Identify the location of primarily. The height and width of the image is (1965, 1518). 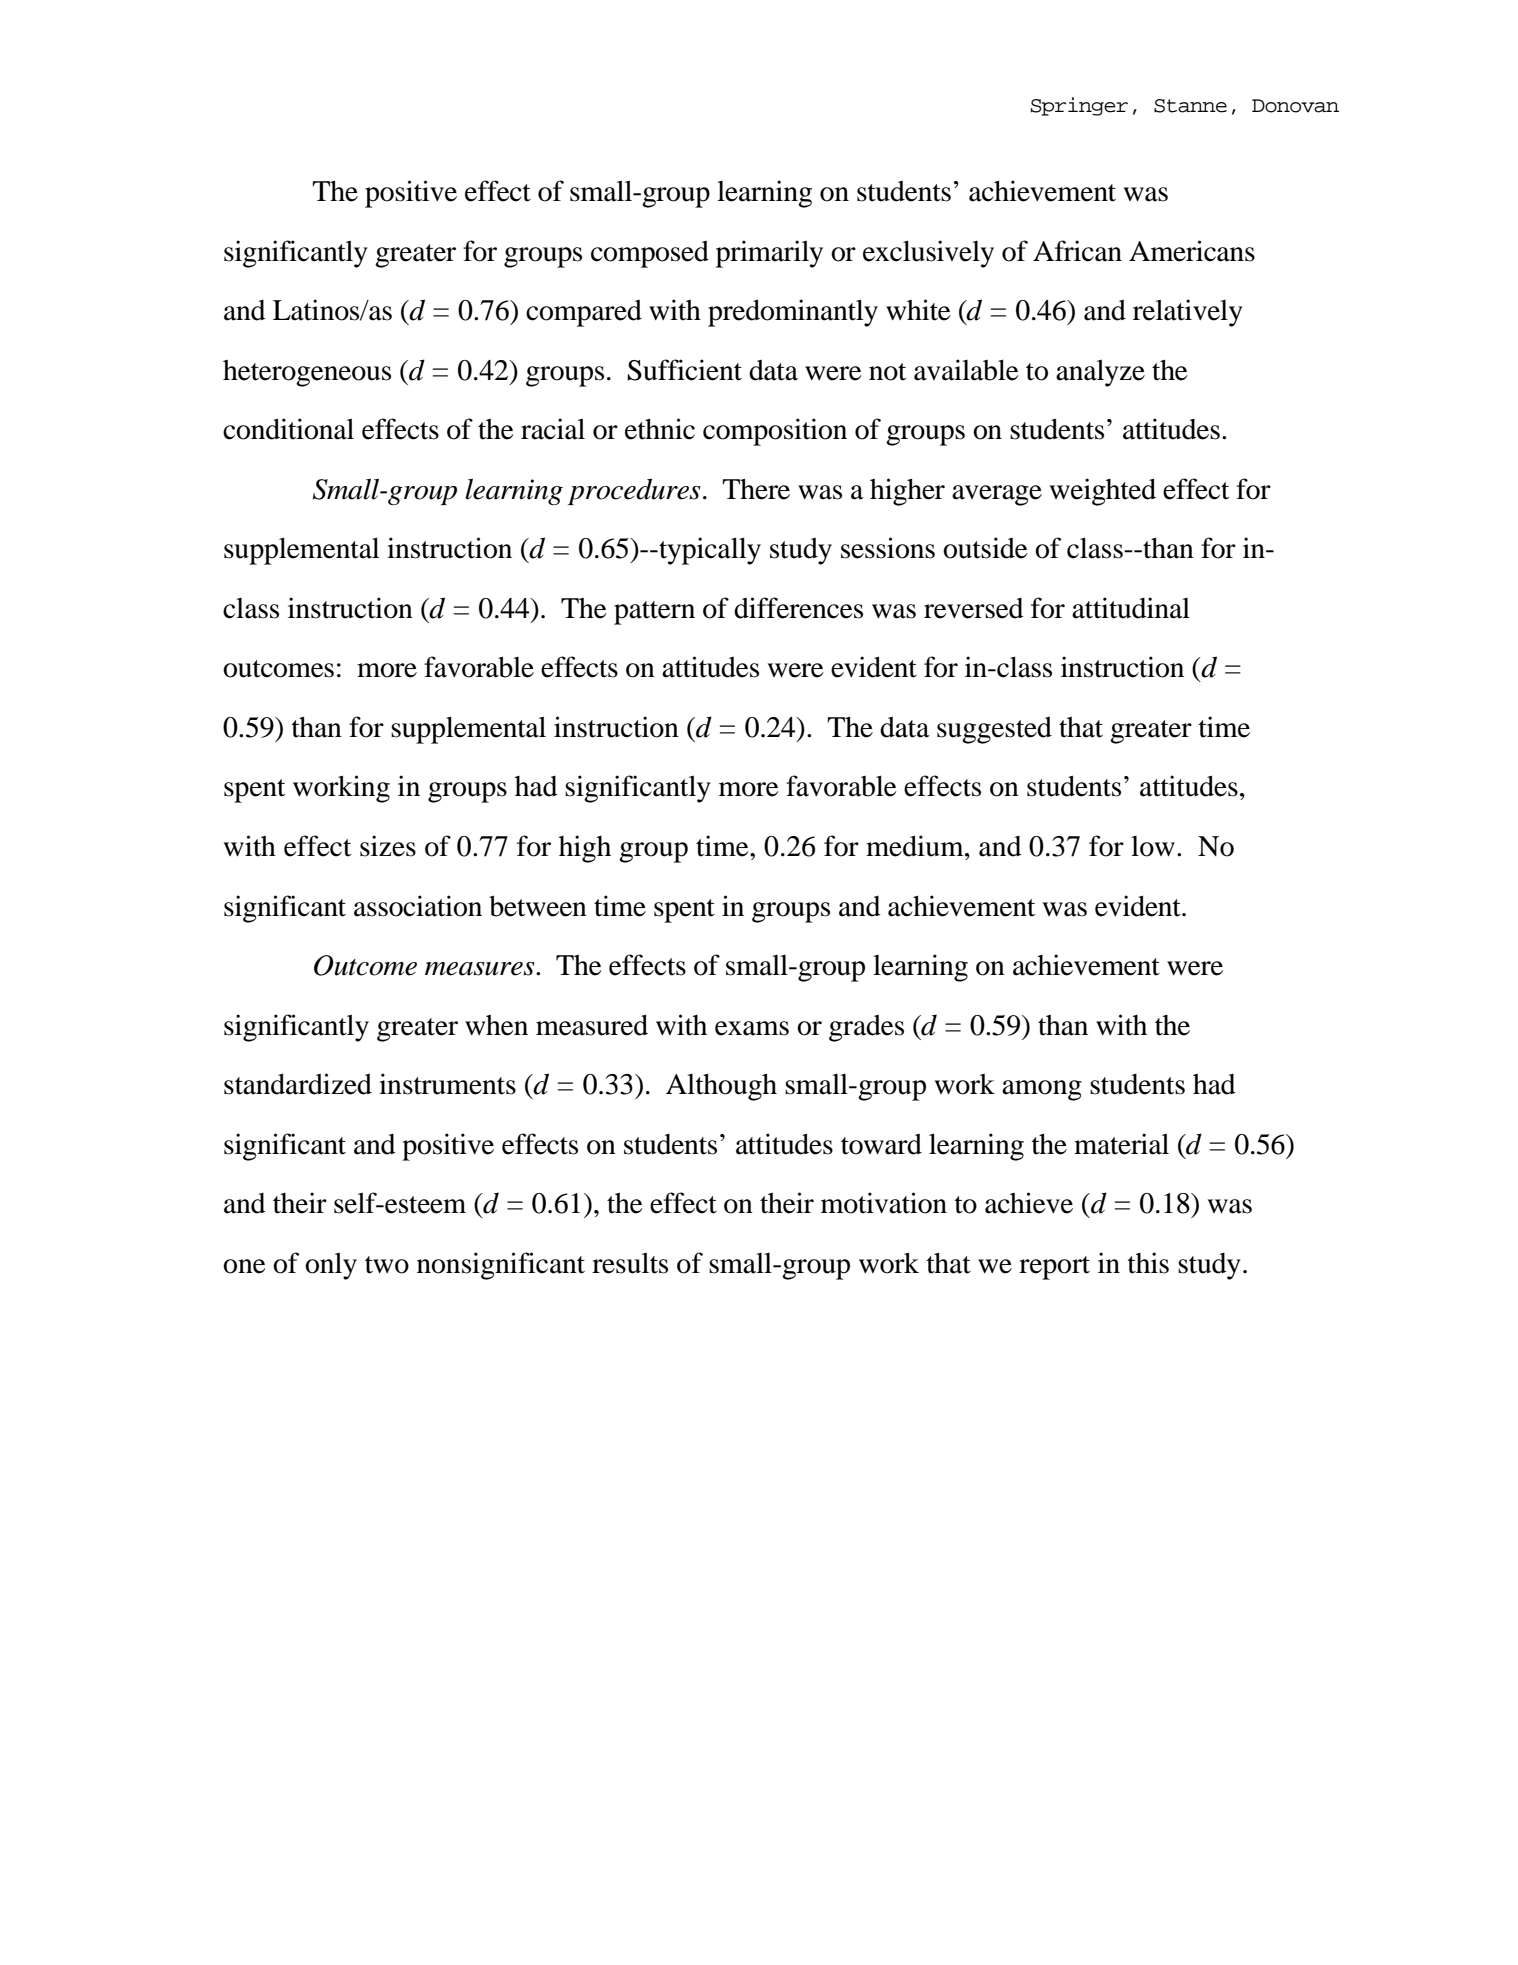
(769, 254).
